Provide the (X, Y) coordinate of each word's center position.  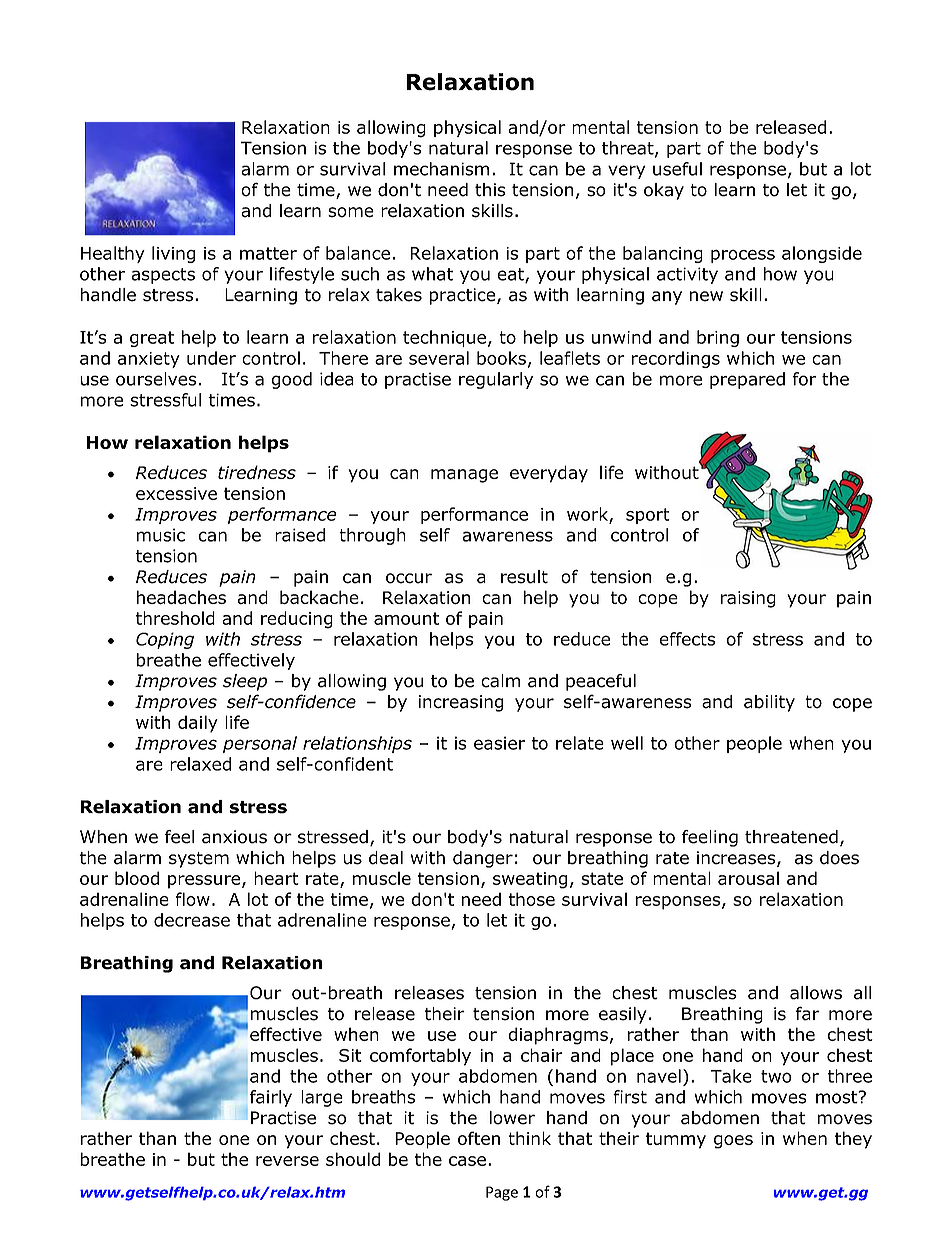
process (743, 256)
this (490, 190)
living (173, 254)
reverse (287, 1161)
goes (733, 1142)
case (467, 1161)
